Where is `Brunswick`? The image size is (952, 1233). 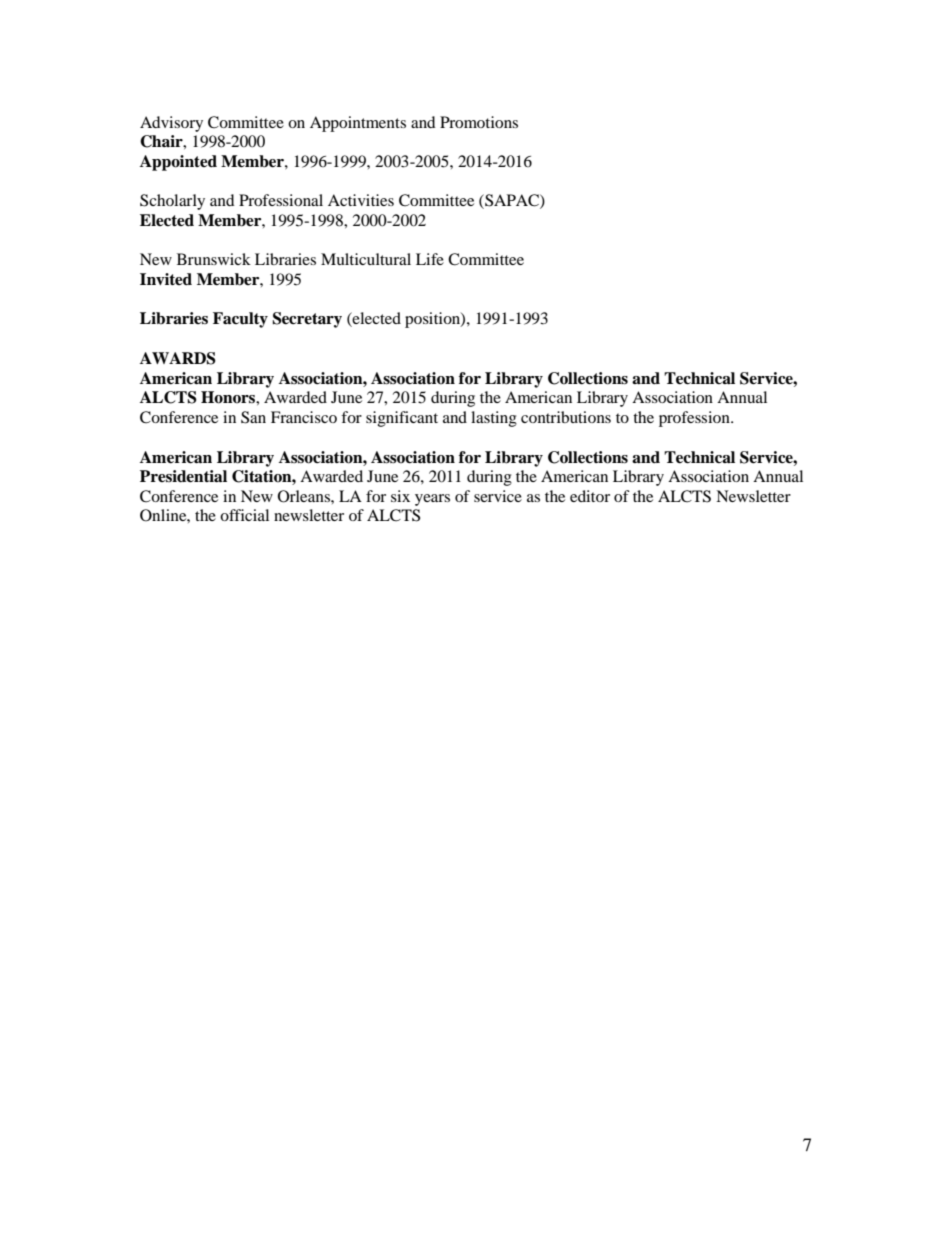
Brunswick is located at coordinates (214, 259).
